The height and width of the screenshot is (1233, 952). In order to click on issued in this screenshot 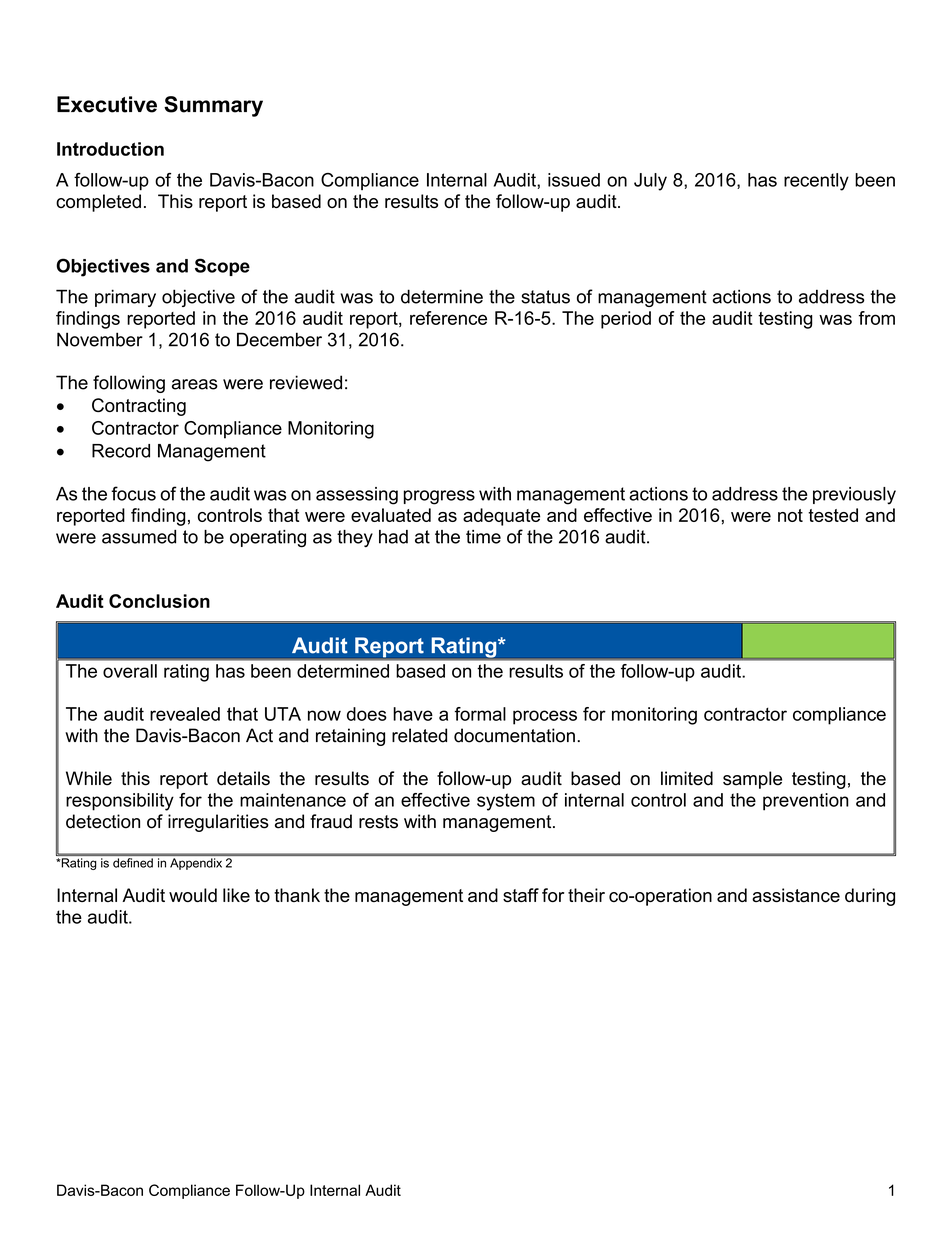, I will do `click(574, 180)`.
